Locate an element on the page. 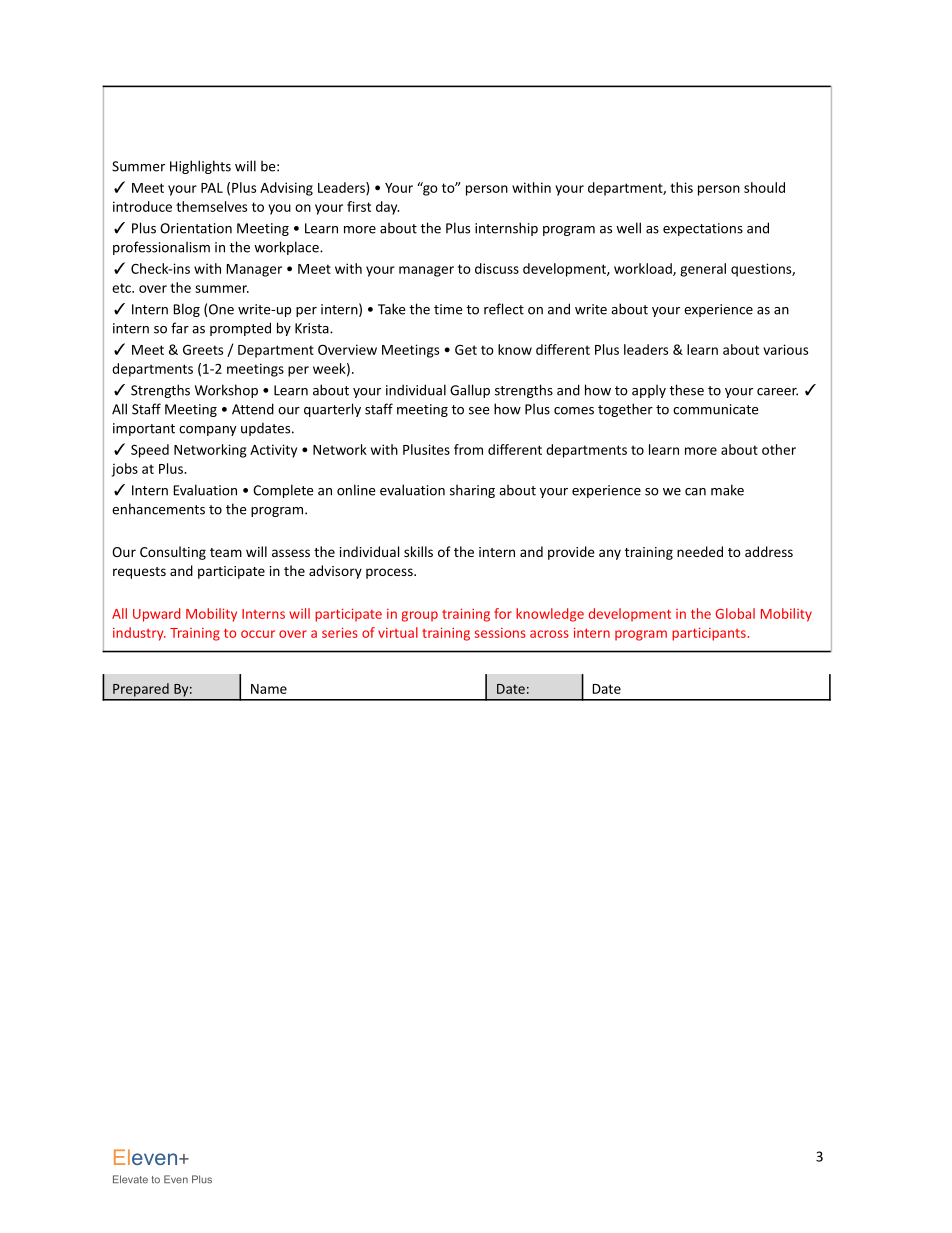 The width and height of the document is (952, 1233). occur is located at coordinates (258, 634).
